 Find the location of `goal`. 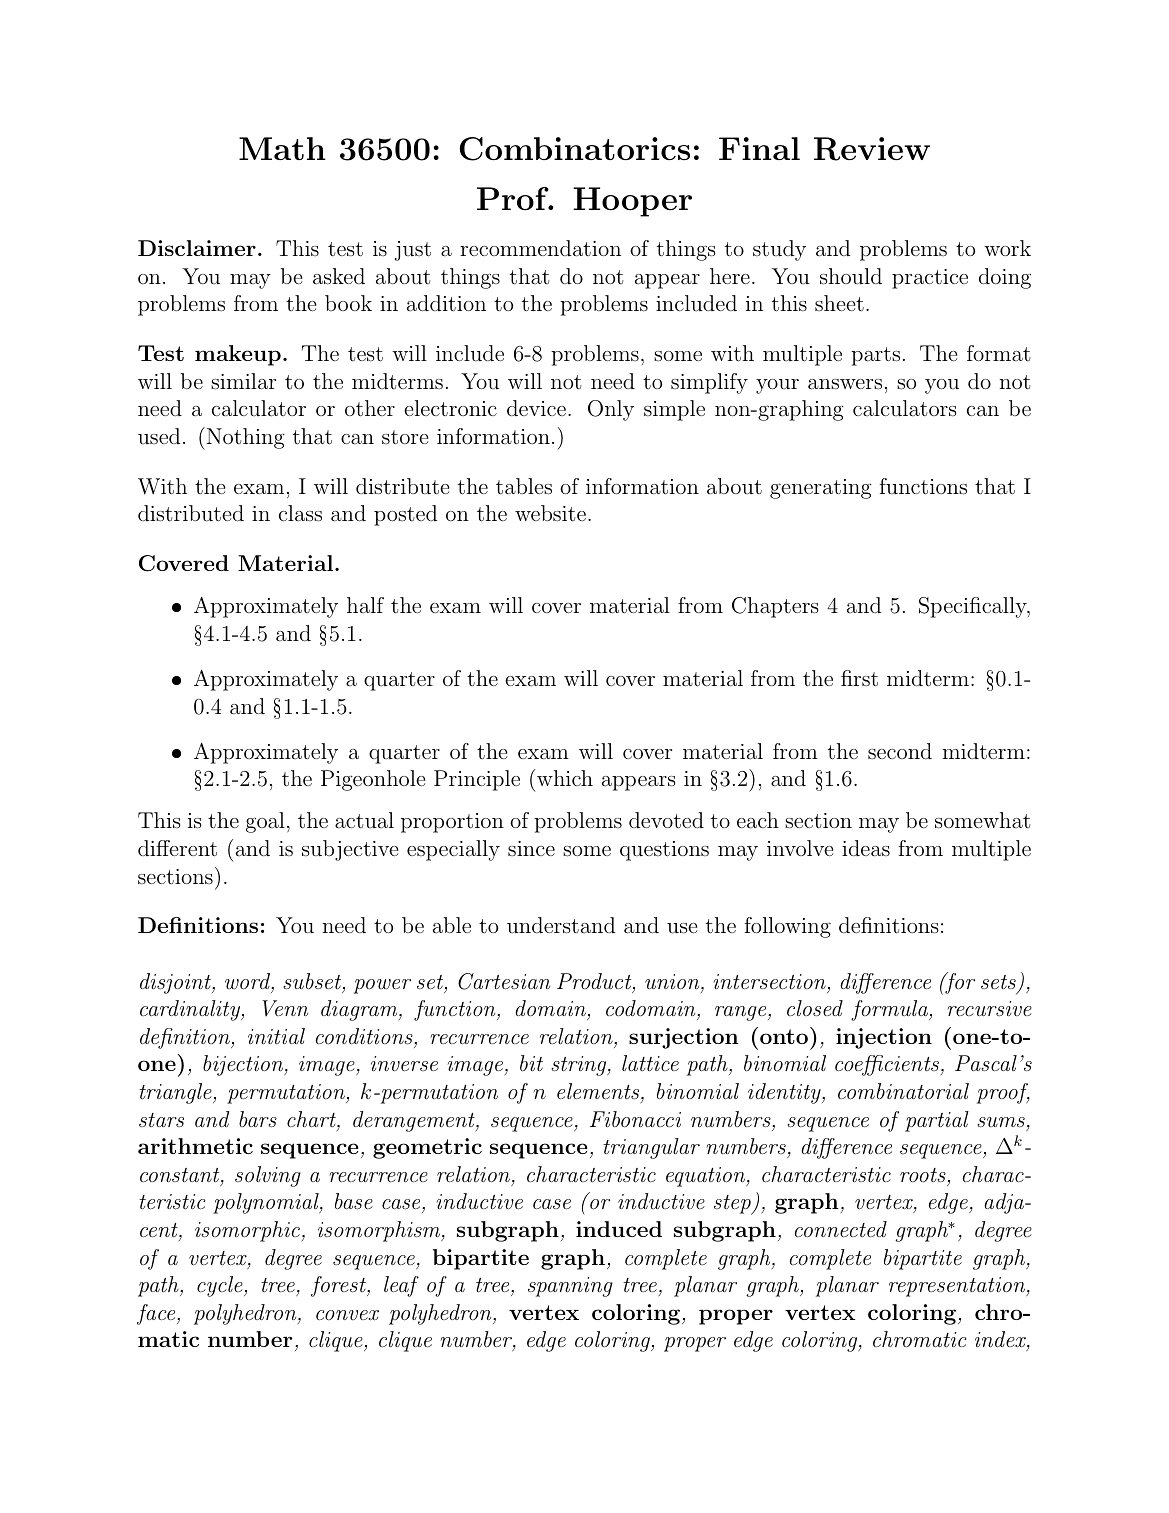

goal is located at coordinates (265, 822).
